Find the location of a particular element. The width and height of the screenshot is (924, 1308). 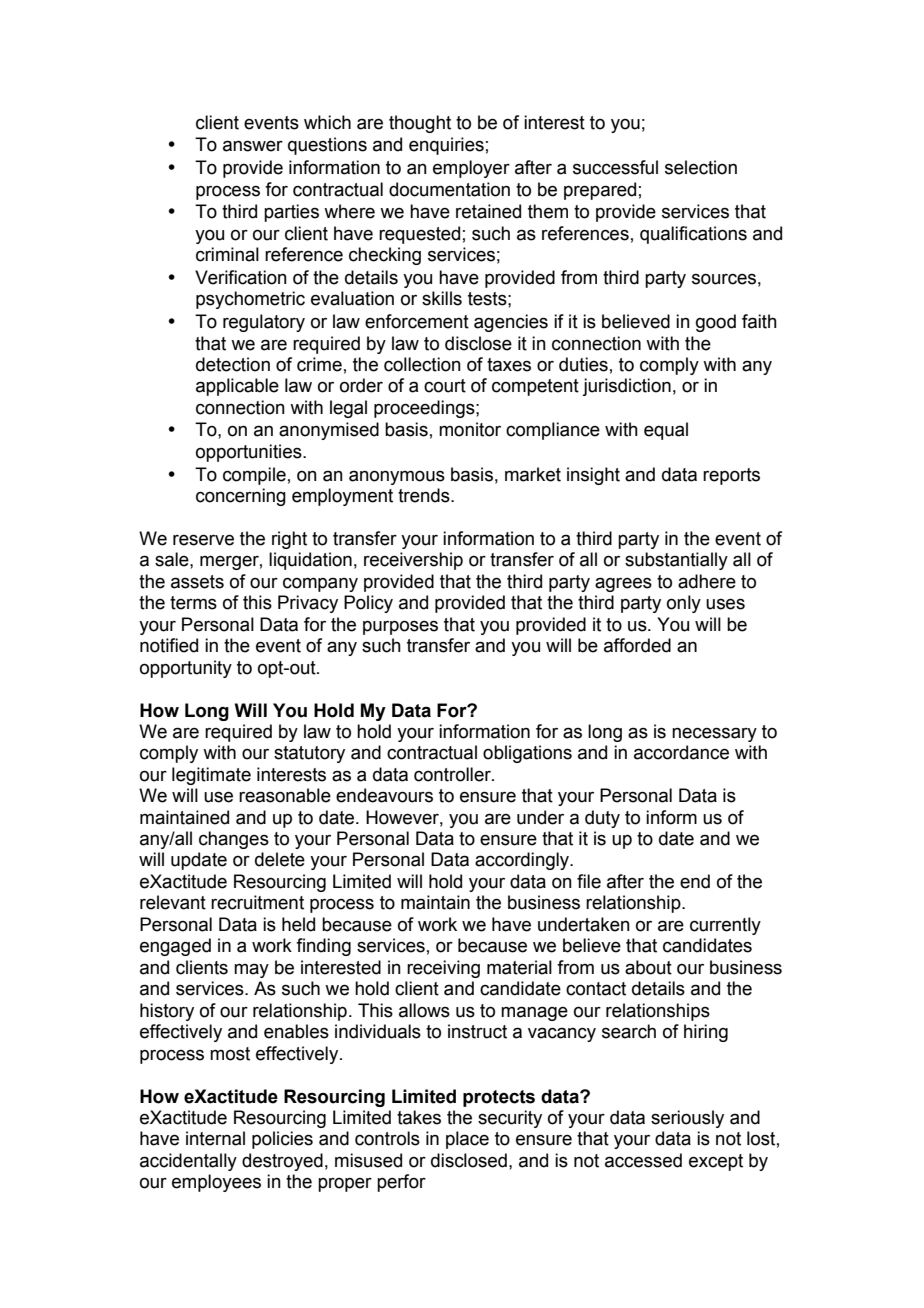

afforded is located at coordinates (637, 645).
